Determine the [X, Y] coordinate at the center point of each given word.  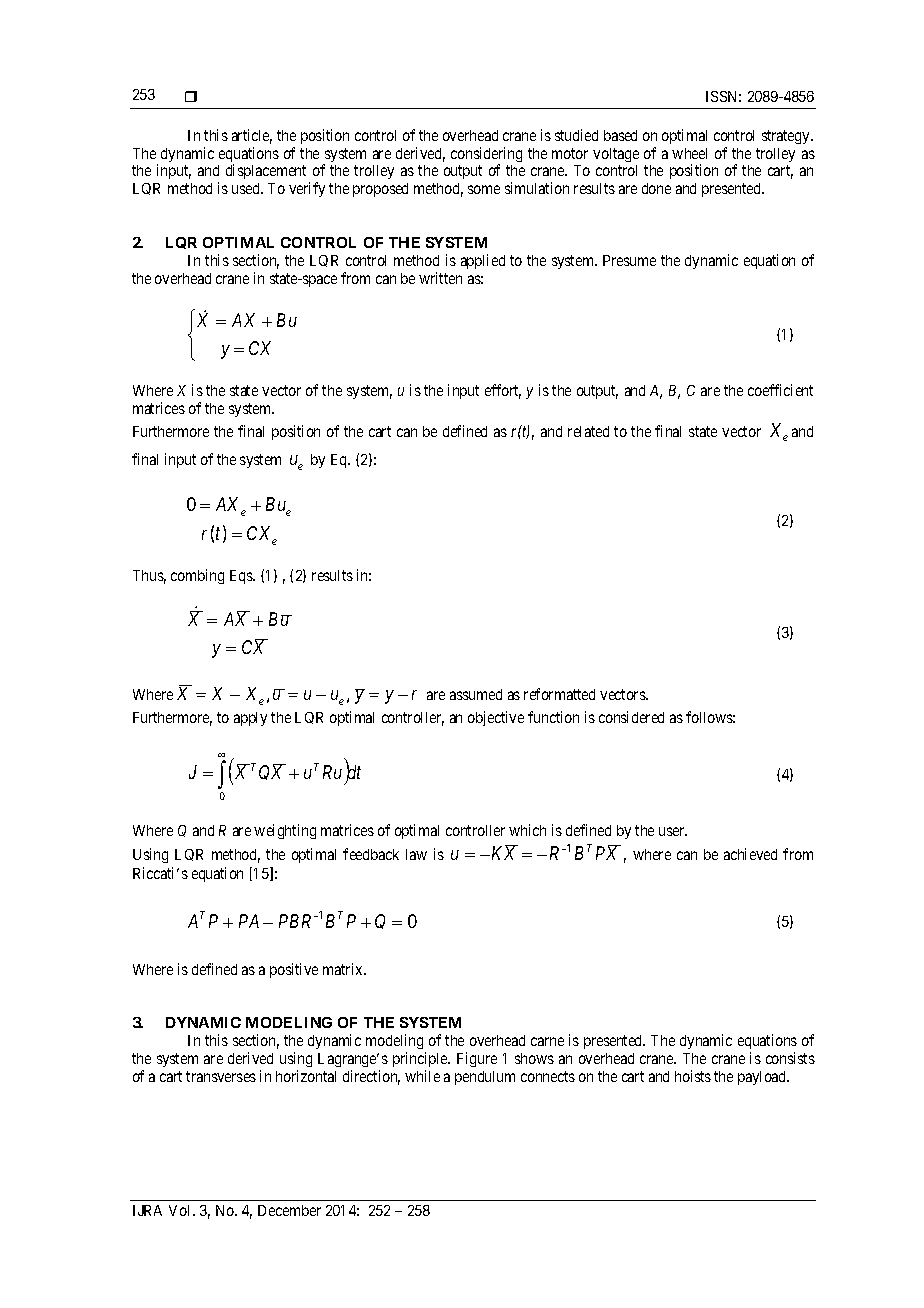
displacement [268, 173]
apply [250, 719]
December [289, 1210]
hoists [693, 1076]
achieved [750, 854]
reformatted [559, 694]
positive [294, 970]
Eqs [242, 577]
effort [503, 391]
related [588, 431]
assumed [476, 694]
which [527, 830]
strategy [787, 137]
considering [486, 156]
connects [548, 1076]
